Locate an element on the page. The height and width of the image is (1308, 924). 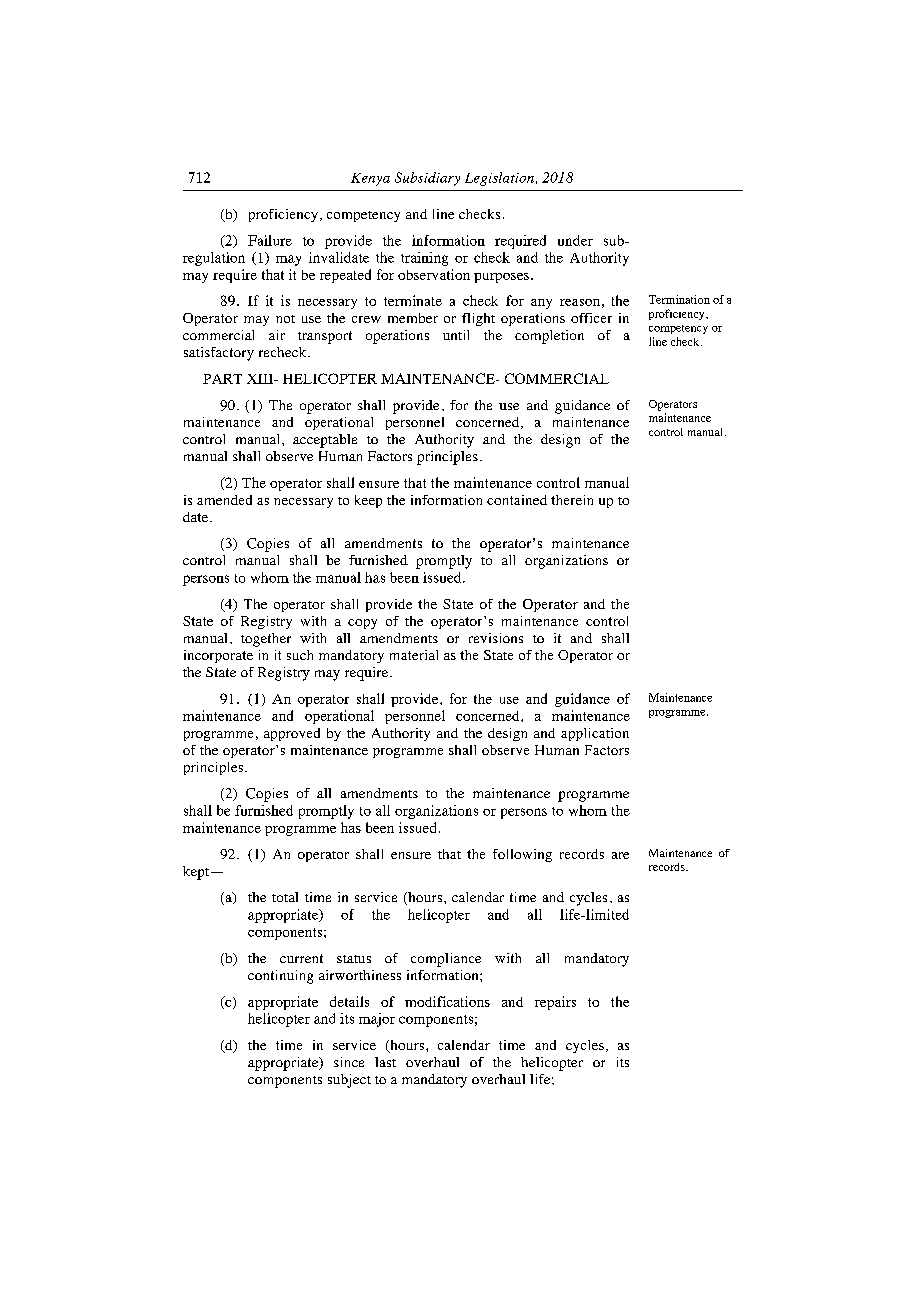
application is located at coordinates (595, 734).
